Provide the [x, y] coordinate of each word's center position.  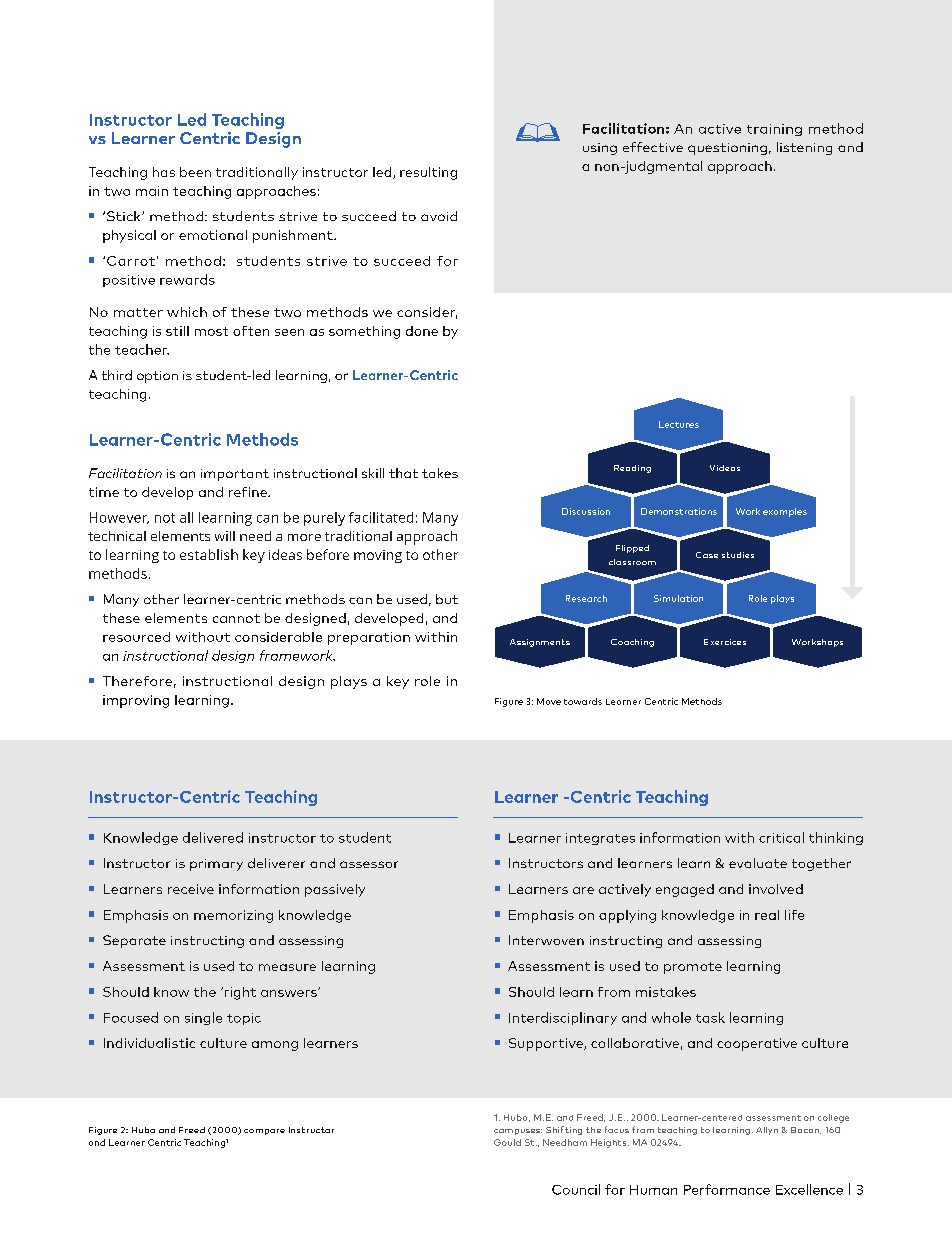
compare [264, 1132]
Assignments [540, 643]
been [195, 172]
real [767, 915]
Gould [507, 1142]
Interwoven [546, 940]
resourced [136, 637]
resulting [428, 173]
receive [191, 889]
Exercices [725, 642]
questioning [727, 149]
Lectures [679, 424]
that [403, 473]
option [157, 377]
